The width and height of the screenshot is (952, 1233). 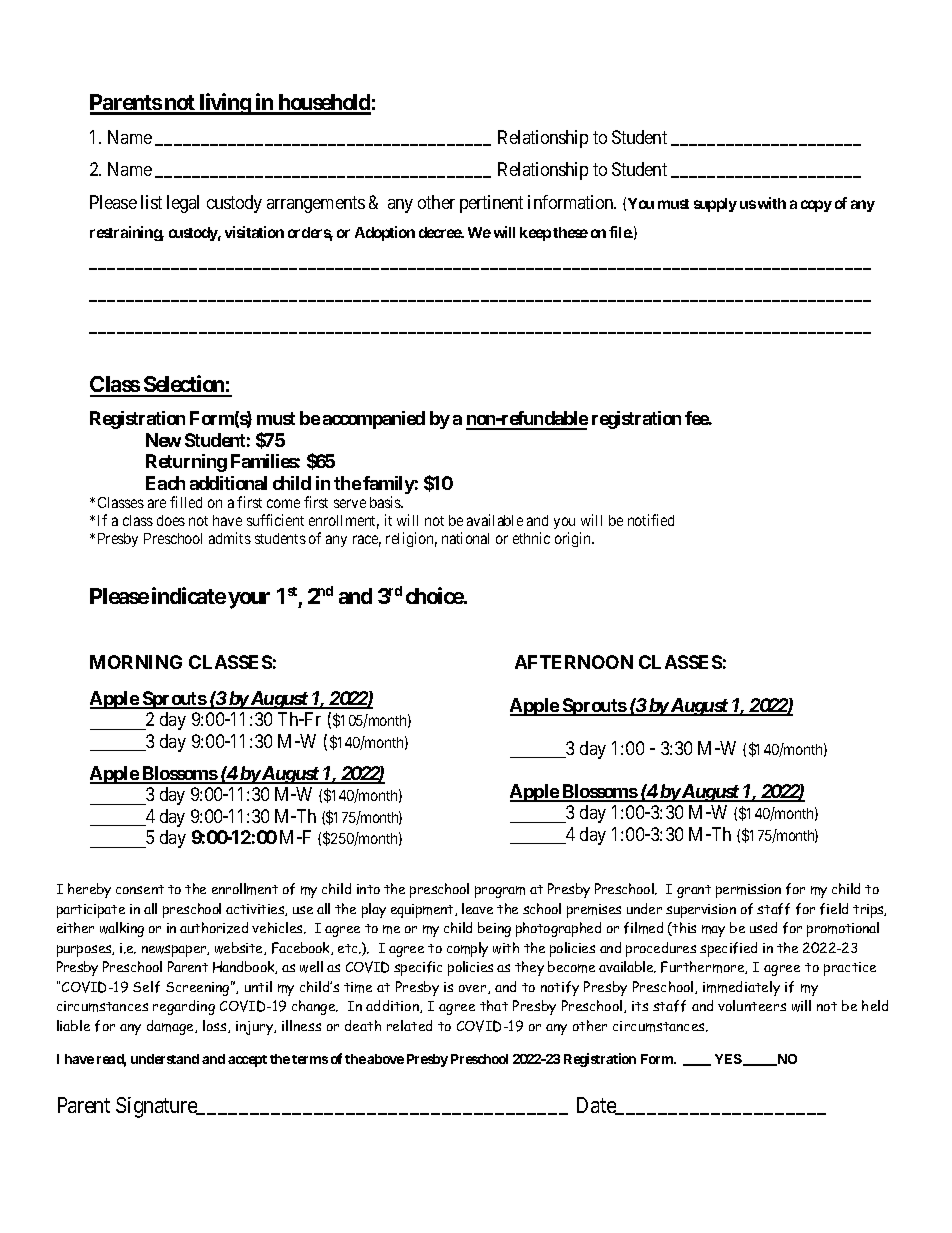 What do you see at coordinates (816, 206) in the screenshot?
I see `copy` at bounding box center [816, 206].
